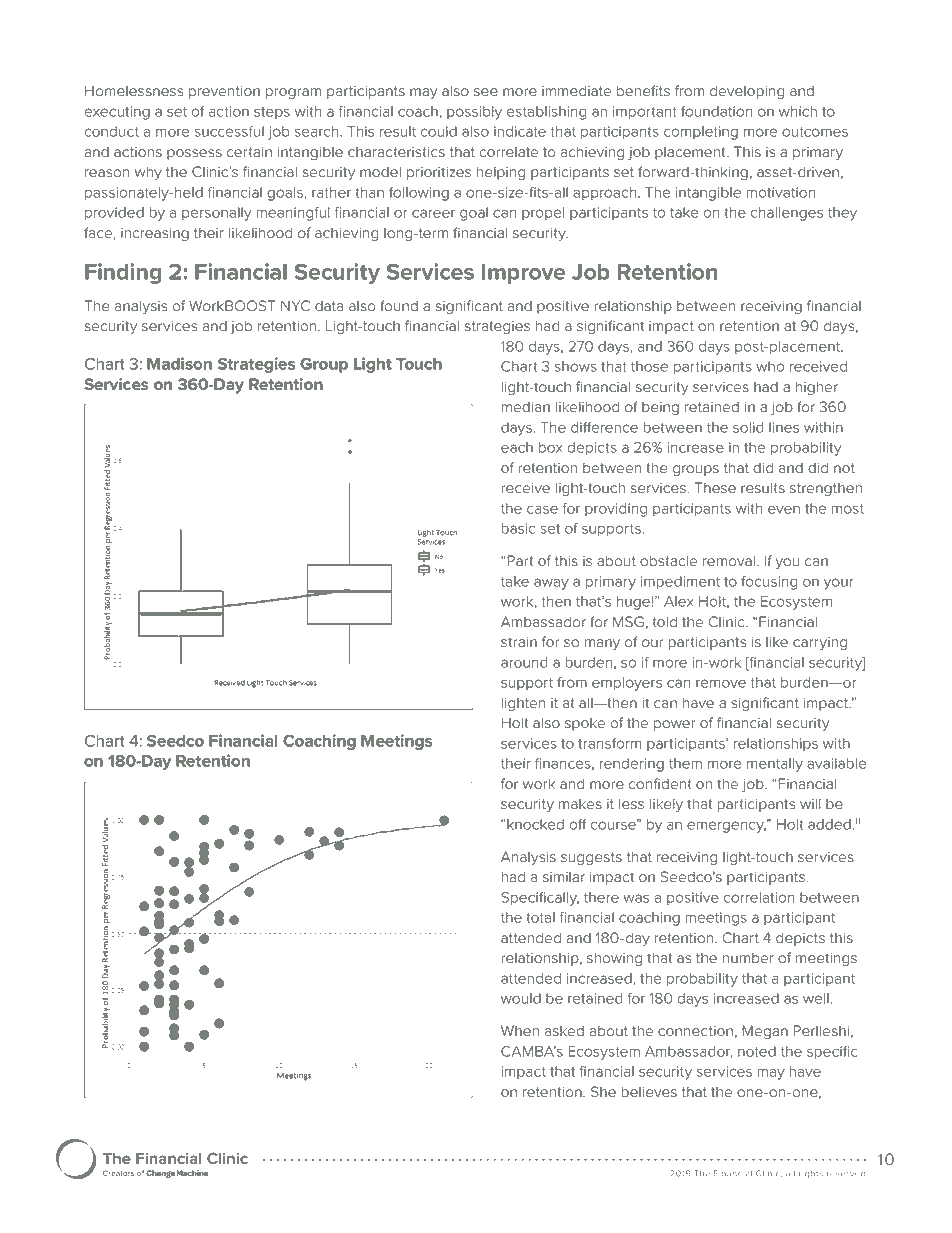 The image size is (952, 1233). Describe the element at coordinates (474, 113) in the page. I see `possibly` at that location.
